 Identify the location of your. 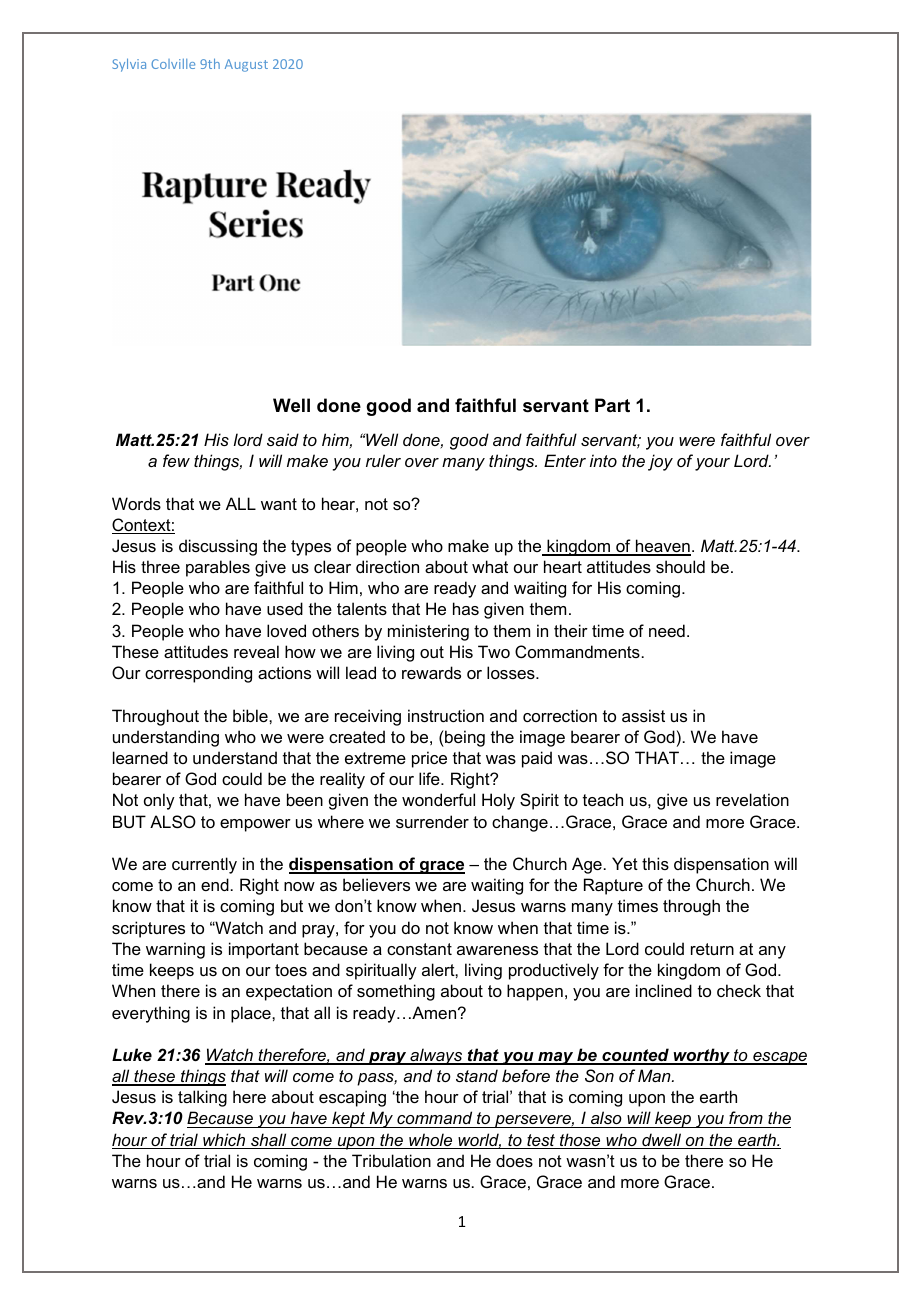
(712, 464).
